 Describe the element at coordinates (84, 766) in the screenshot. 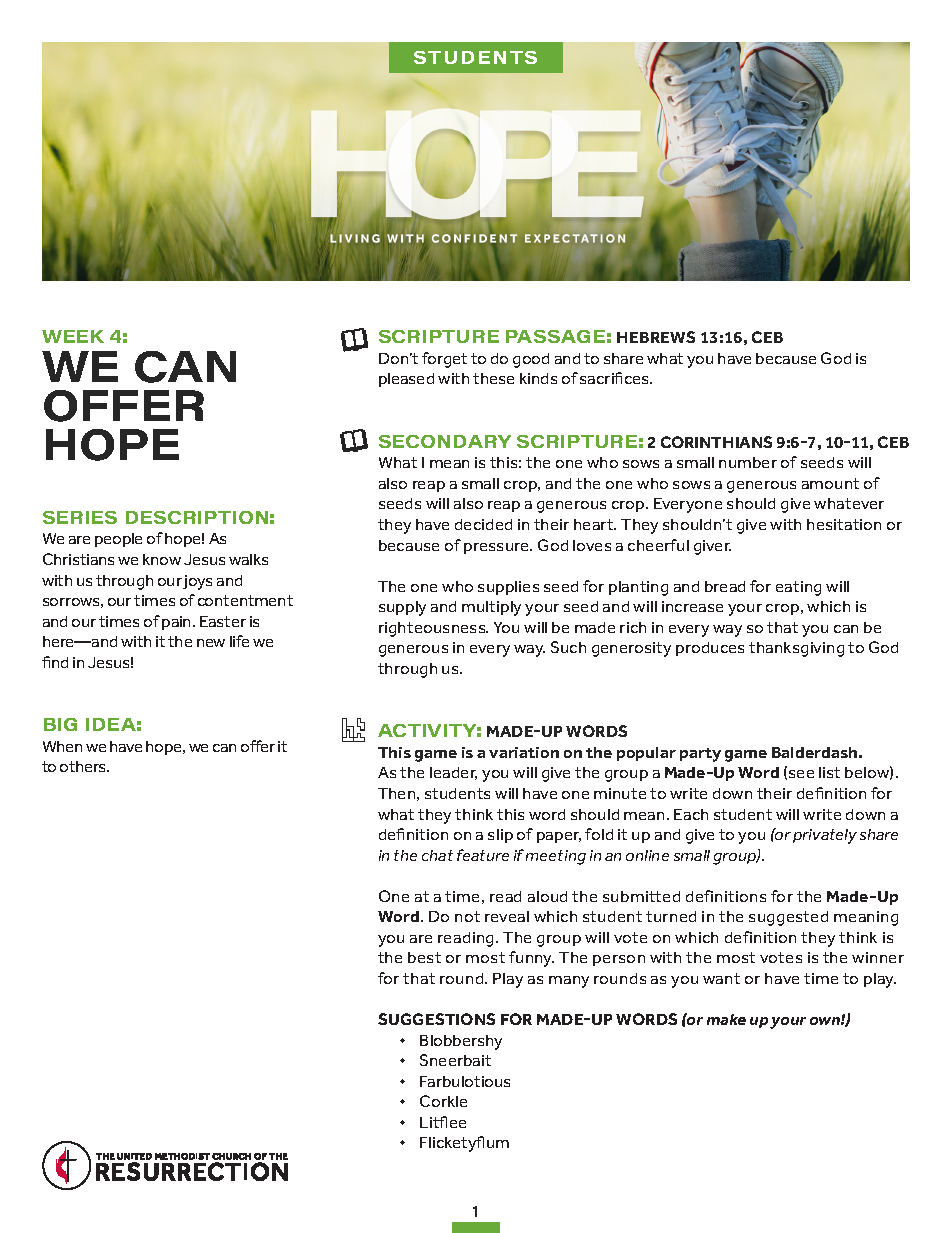

I see `others` at that location.
